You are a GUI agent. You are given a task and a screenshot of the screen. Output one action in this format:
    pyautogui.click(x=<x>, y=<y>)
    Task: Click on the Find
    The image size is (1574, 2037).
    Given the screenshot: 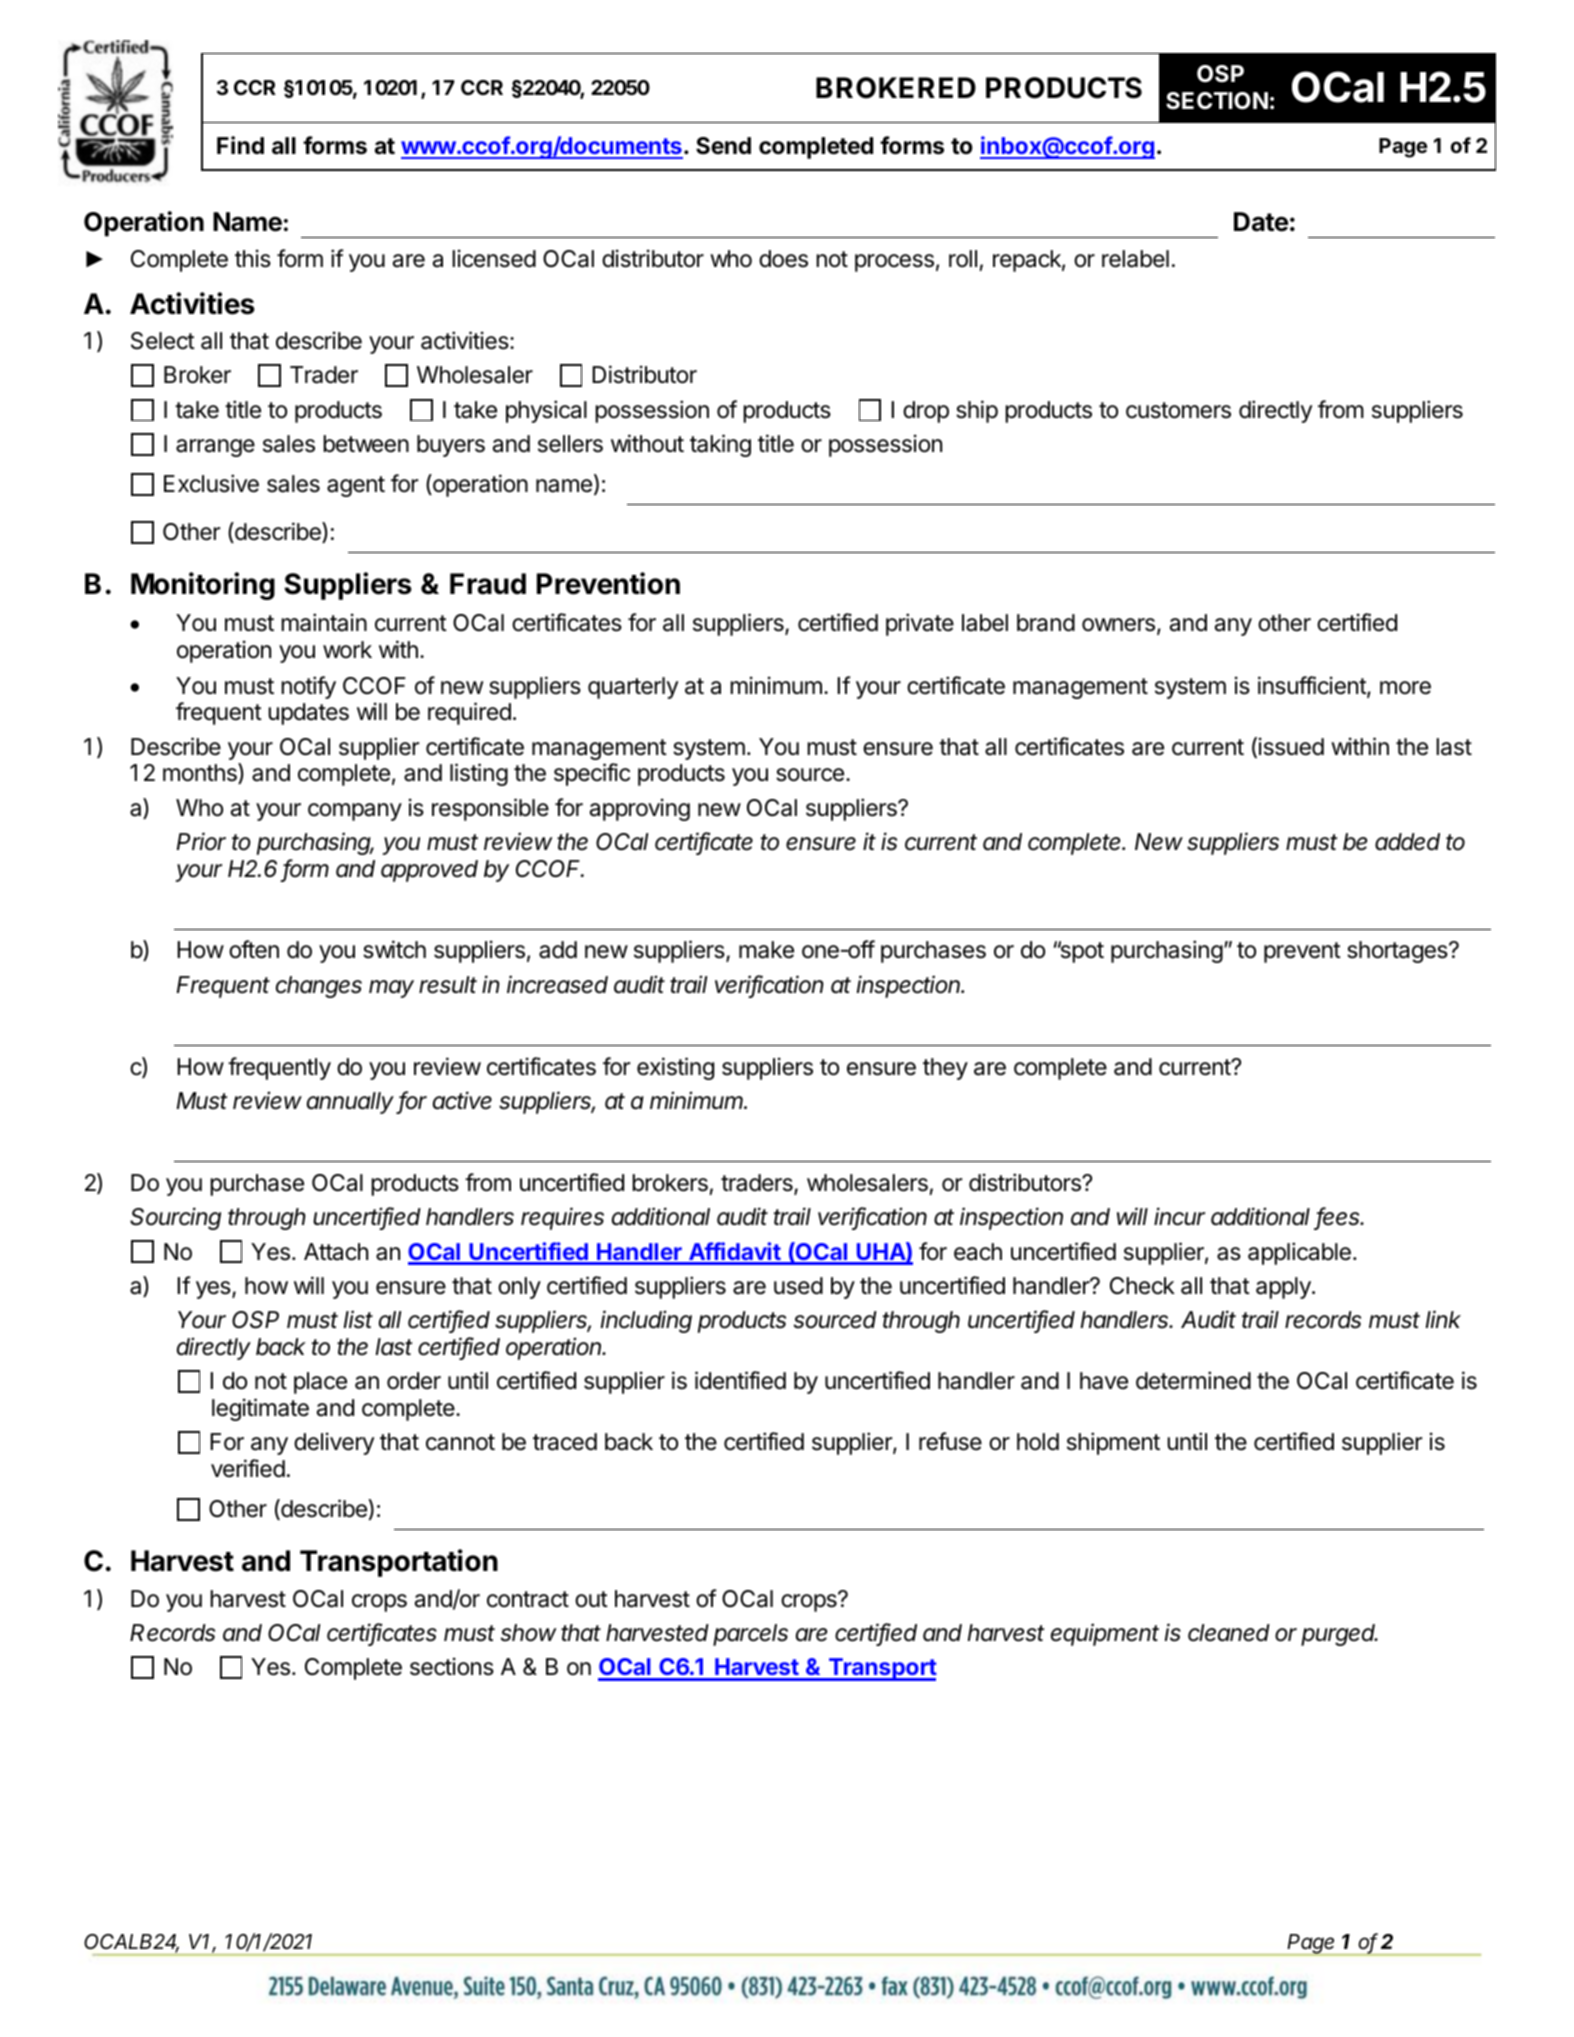 What is the action you would take?
    pyautogui.click(x=240, y=145)
